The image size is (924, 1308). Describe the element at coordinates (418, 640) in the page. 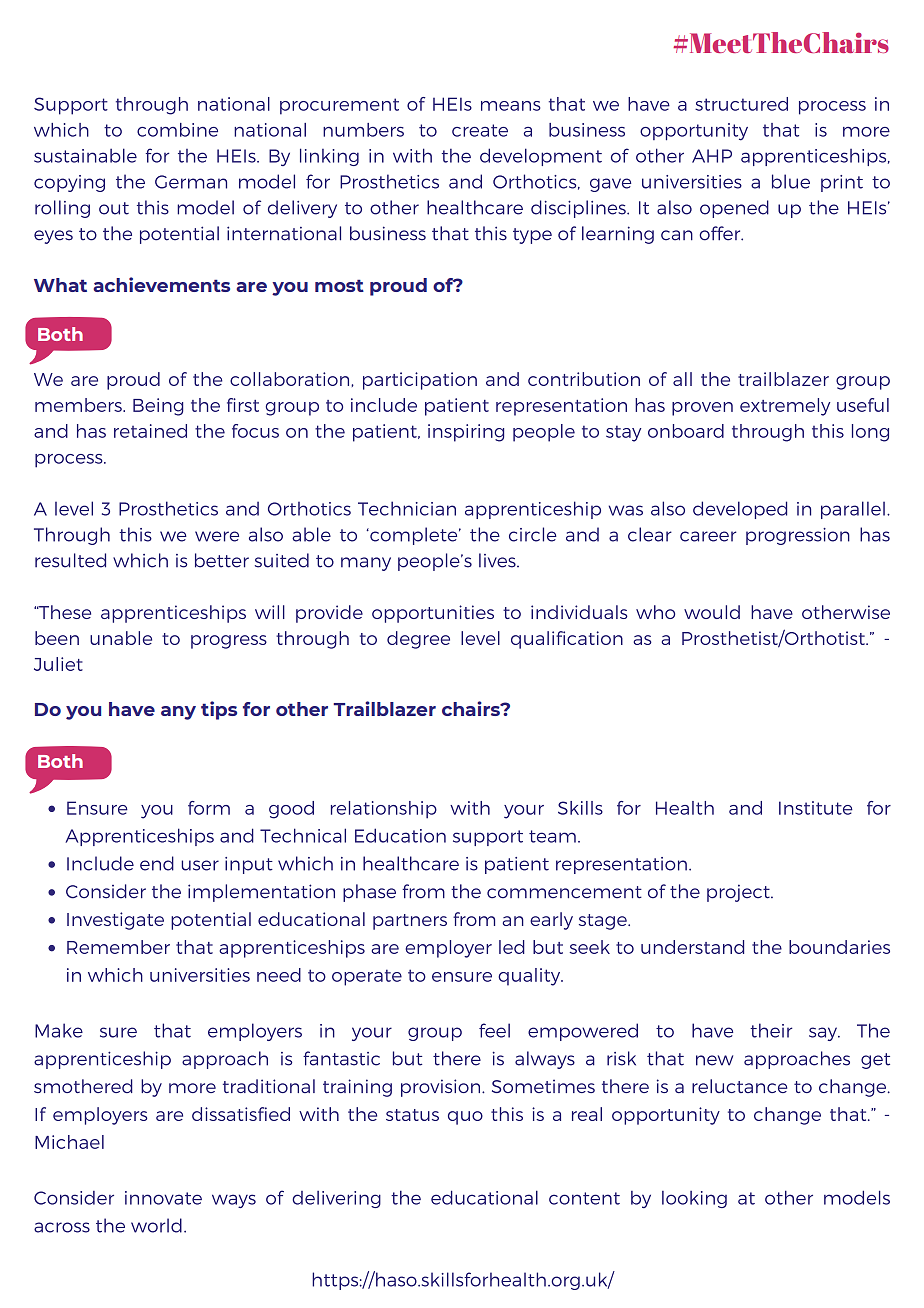

I see `degree` at that location.
